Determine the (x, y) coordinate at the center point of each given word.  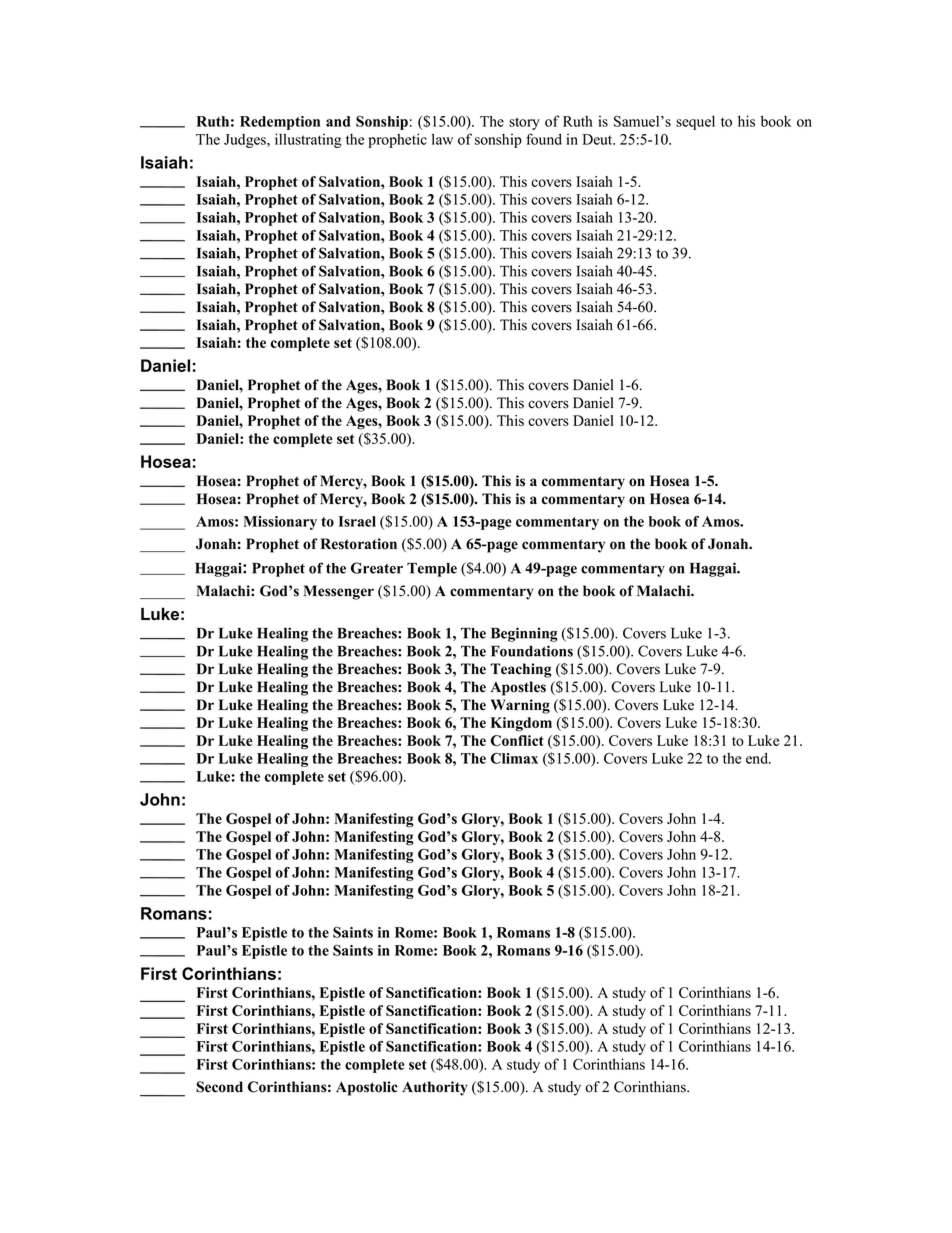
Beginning (524, 634)
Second (219, 1087)
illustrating (308, 140)
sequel (695, 122)
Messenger (339, 592)
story (524, 123)
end (758, 758)
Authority (435, 1088)
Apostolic (367, 1088)
